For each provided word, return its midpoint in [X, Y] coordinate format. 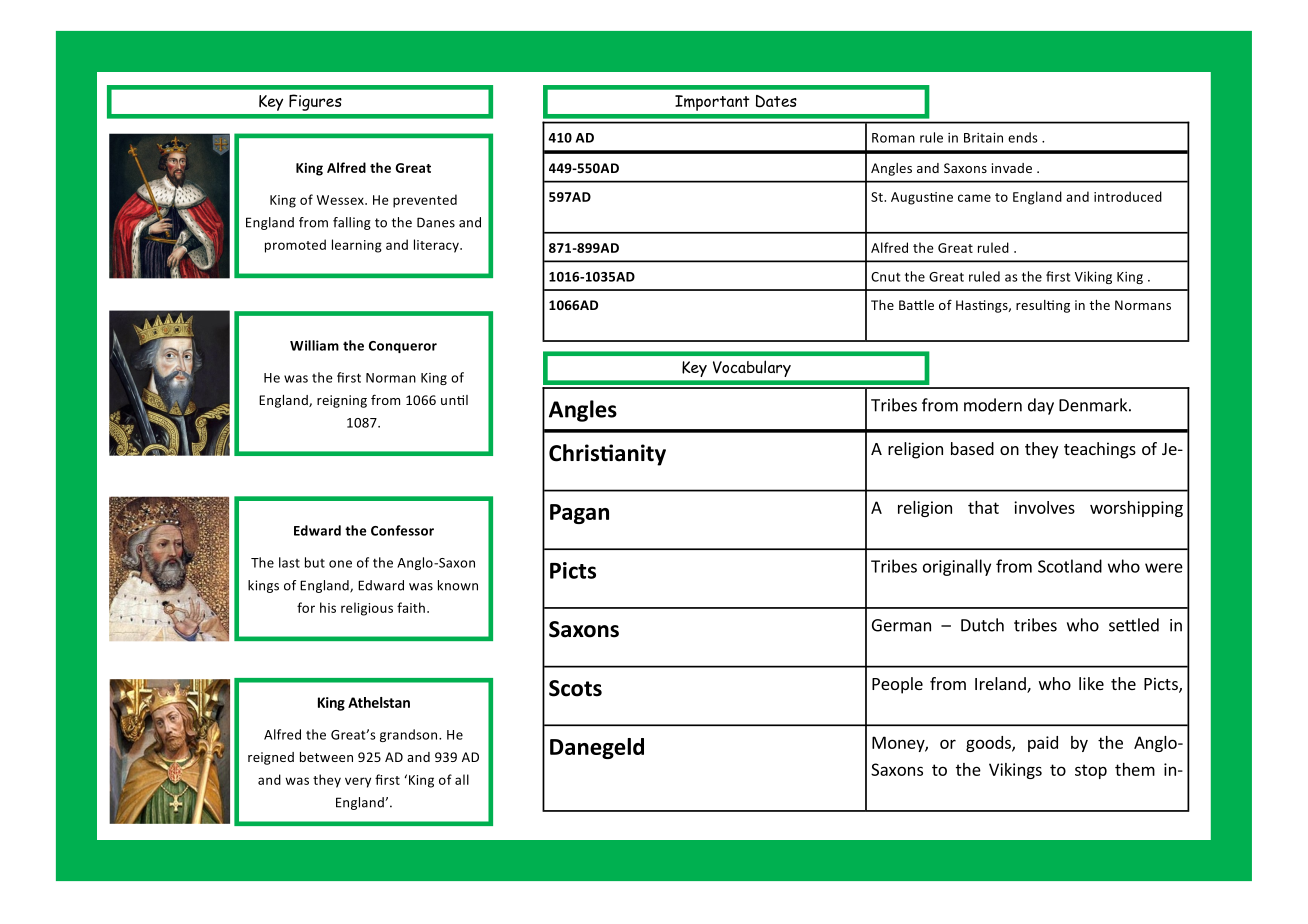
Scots [575, 688]
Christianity [607, 455]
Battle [916, 305]
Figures [315, 102]
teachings [1100, 450]
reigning [342, 401]
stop [1091, 771]
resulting [1043, 306]
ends [1023, 137]
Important [712, 103]
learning [357, 246]
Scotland [1070, 566]
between [326, 757]
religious [367, 609]
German [901, 625]
